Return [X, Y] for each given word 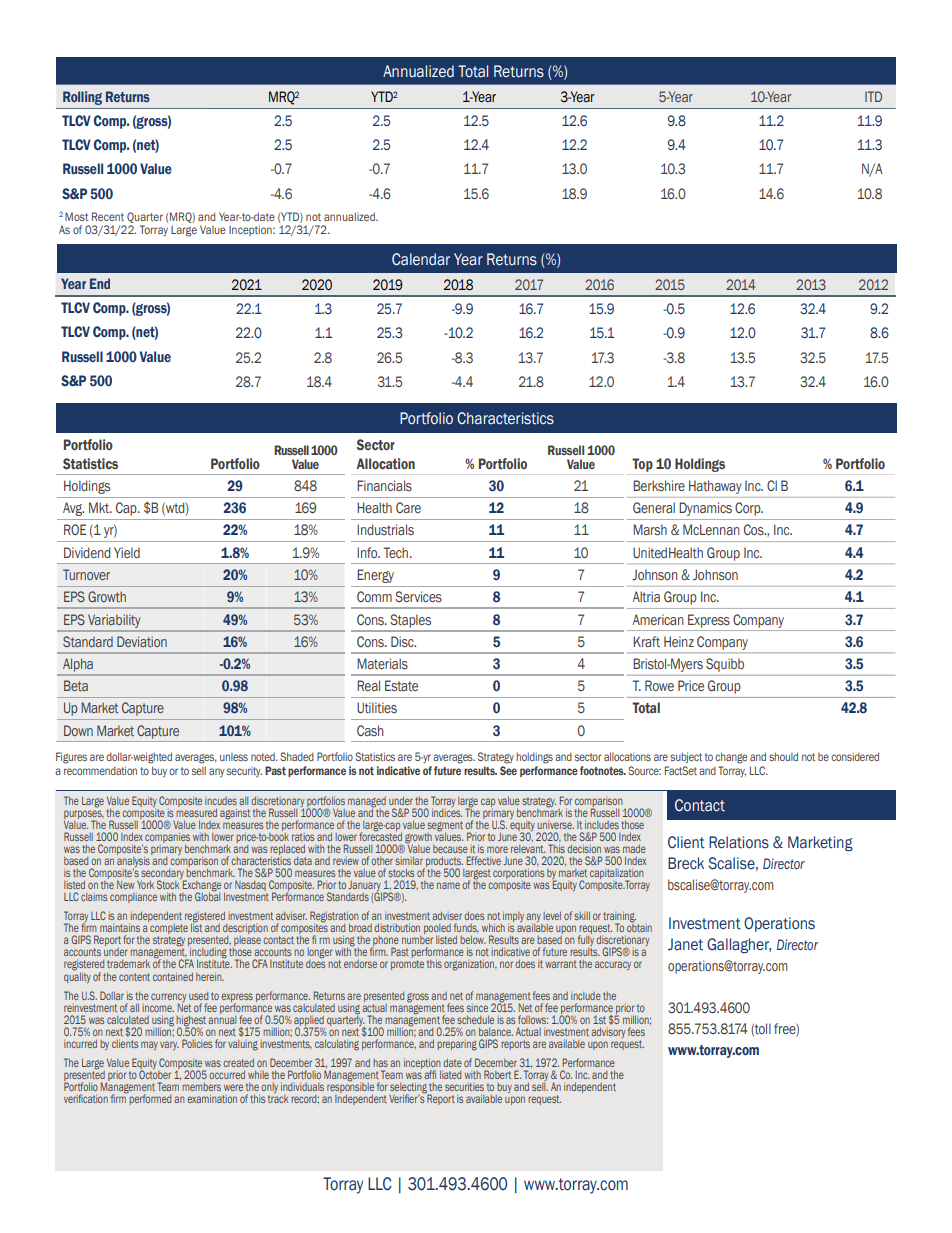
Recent [108, 216]
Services [418, 597]
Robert [497, 1074]
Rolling [82, 98]
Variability [114, 621]
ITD [873, 96]
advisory [608, 1033]
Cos [755, 530]
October [155, 1073]
